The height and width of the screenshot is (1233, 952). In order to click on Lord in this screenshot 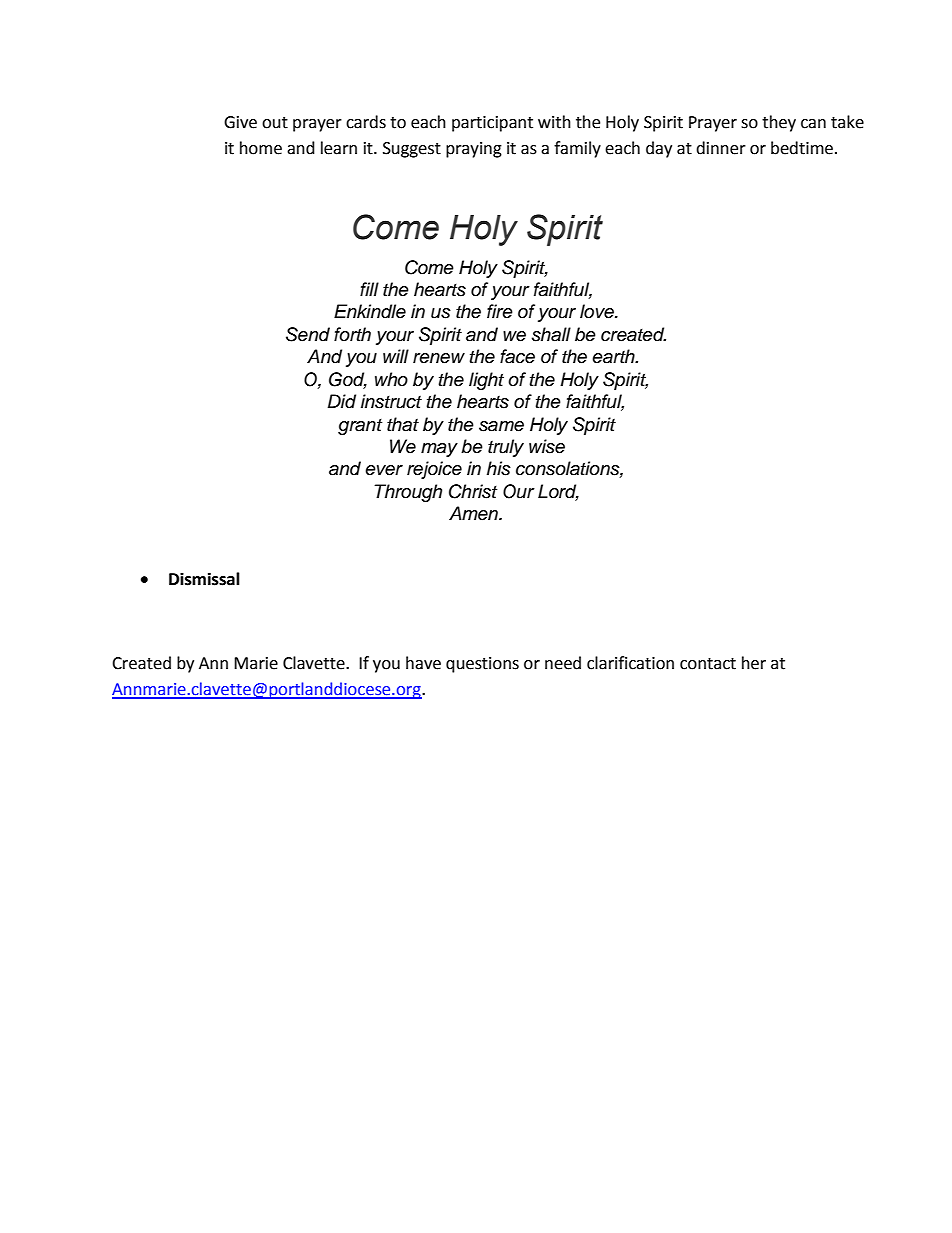, I will do `click(558, 492)`.
